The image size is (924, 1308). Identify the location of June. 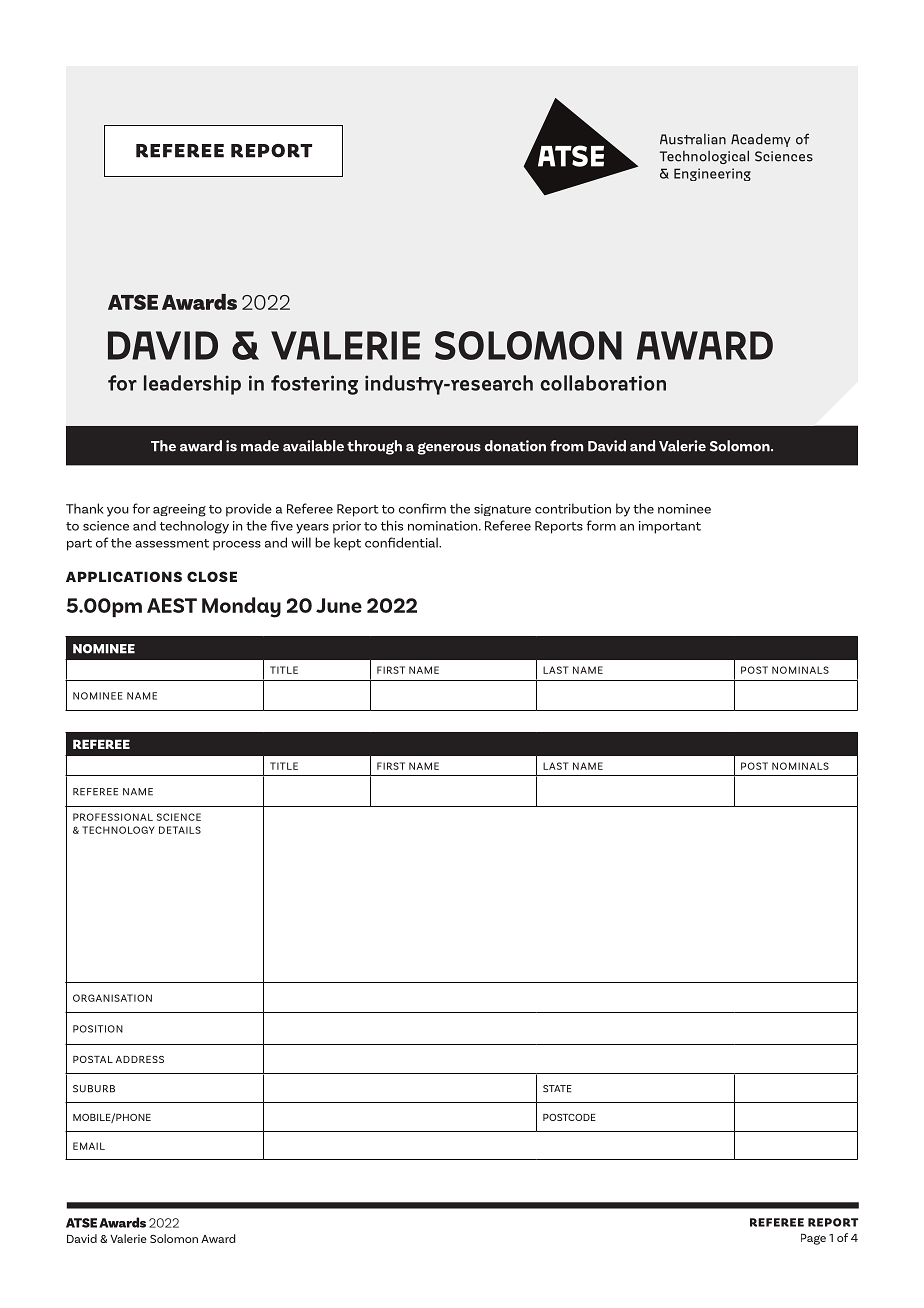
(339, 605).
